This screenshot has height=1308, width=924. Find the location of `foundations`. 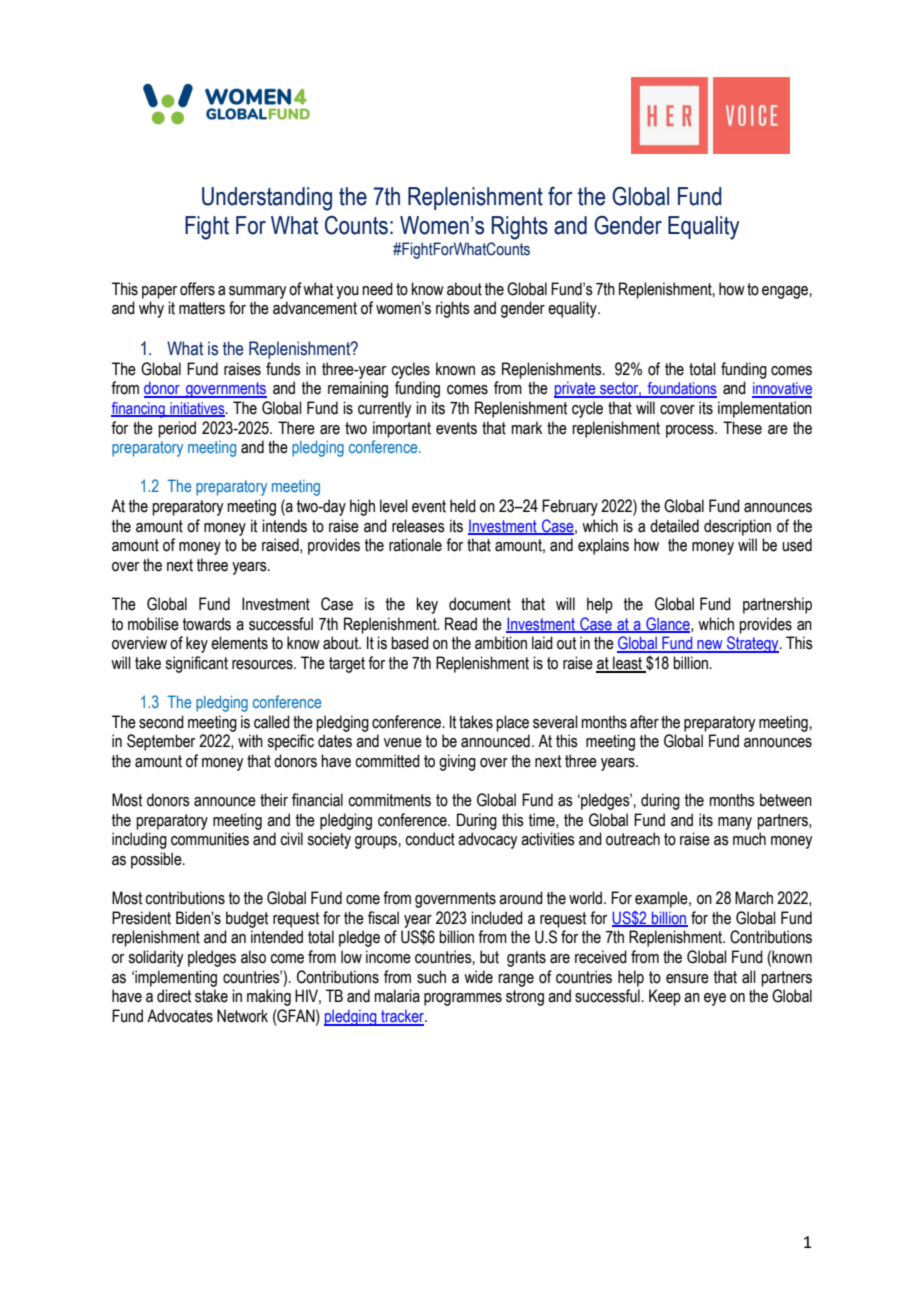

foundations is located at coordinates (681, 389).
